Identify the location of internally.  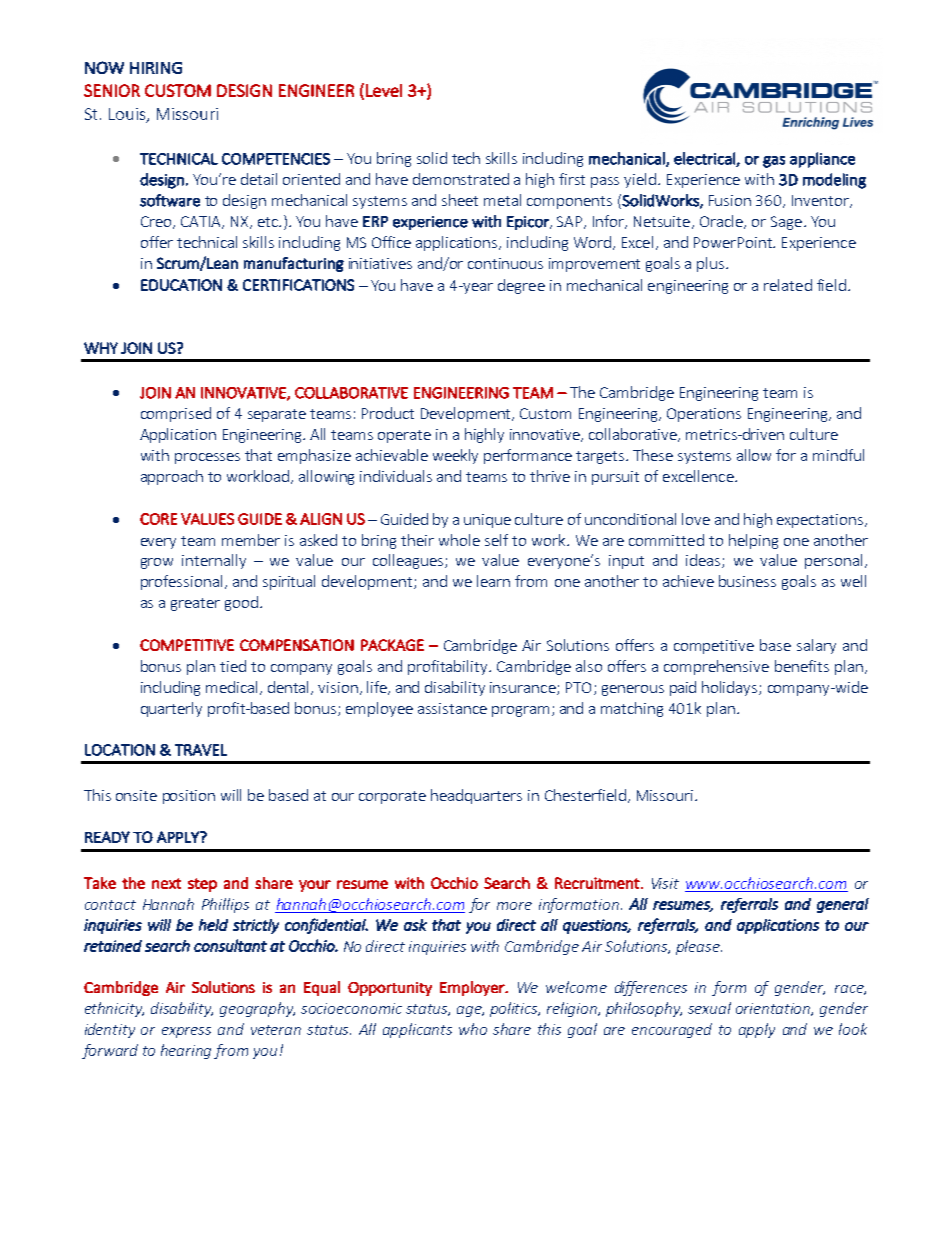
(214, 561).
